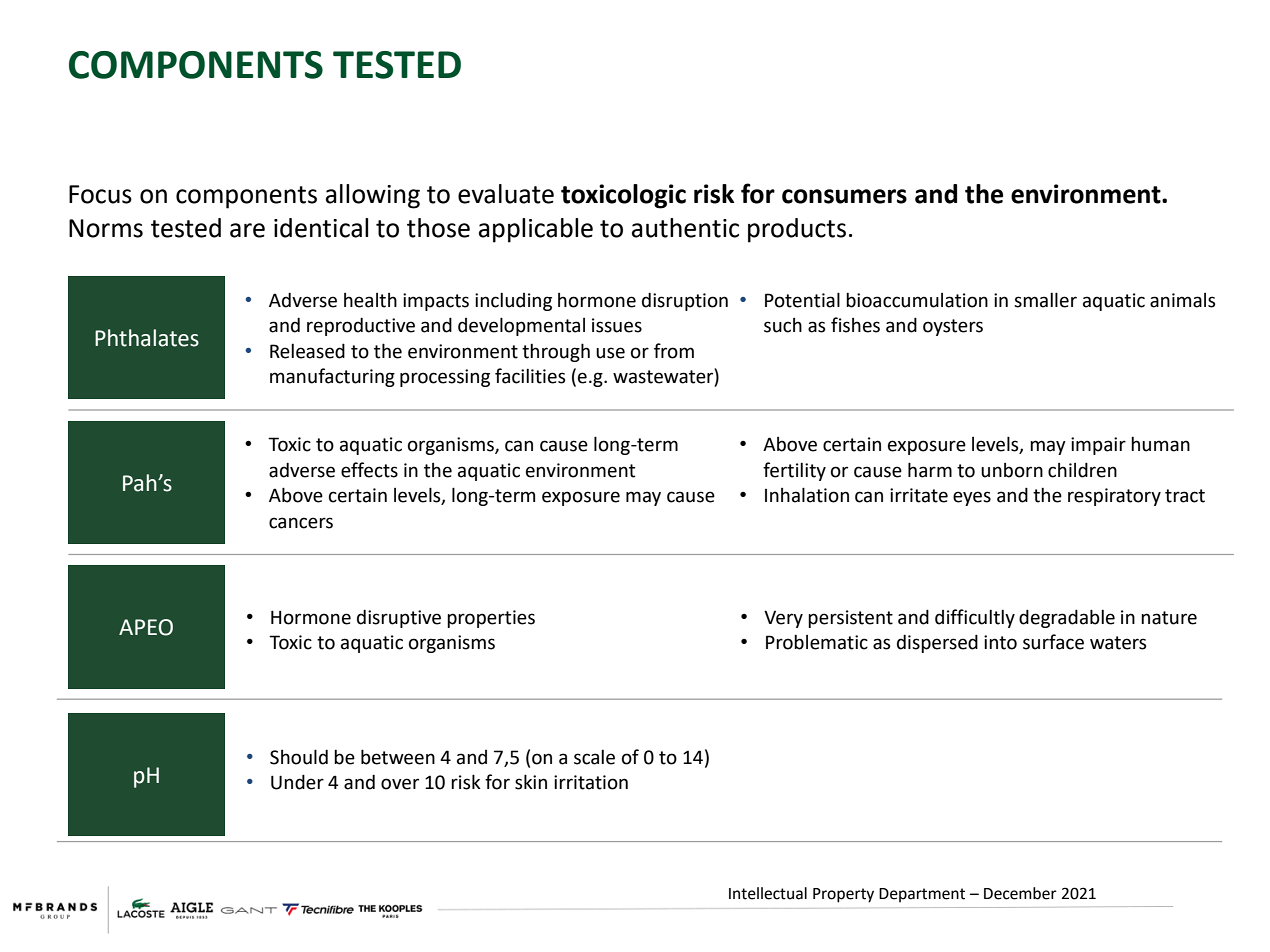 Image resolution: width=1270 pixels, height=952 pixels. I want to click on manufacturing, so click(332, 377).
